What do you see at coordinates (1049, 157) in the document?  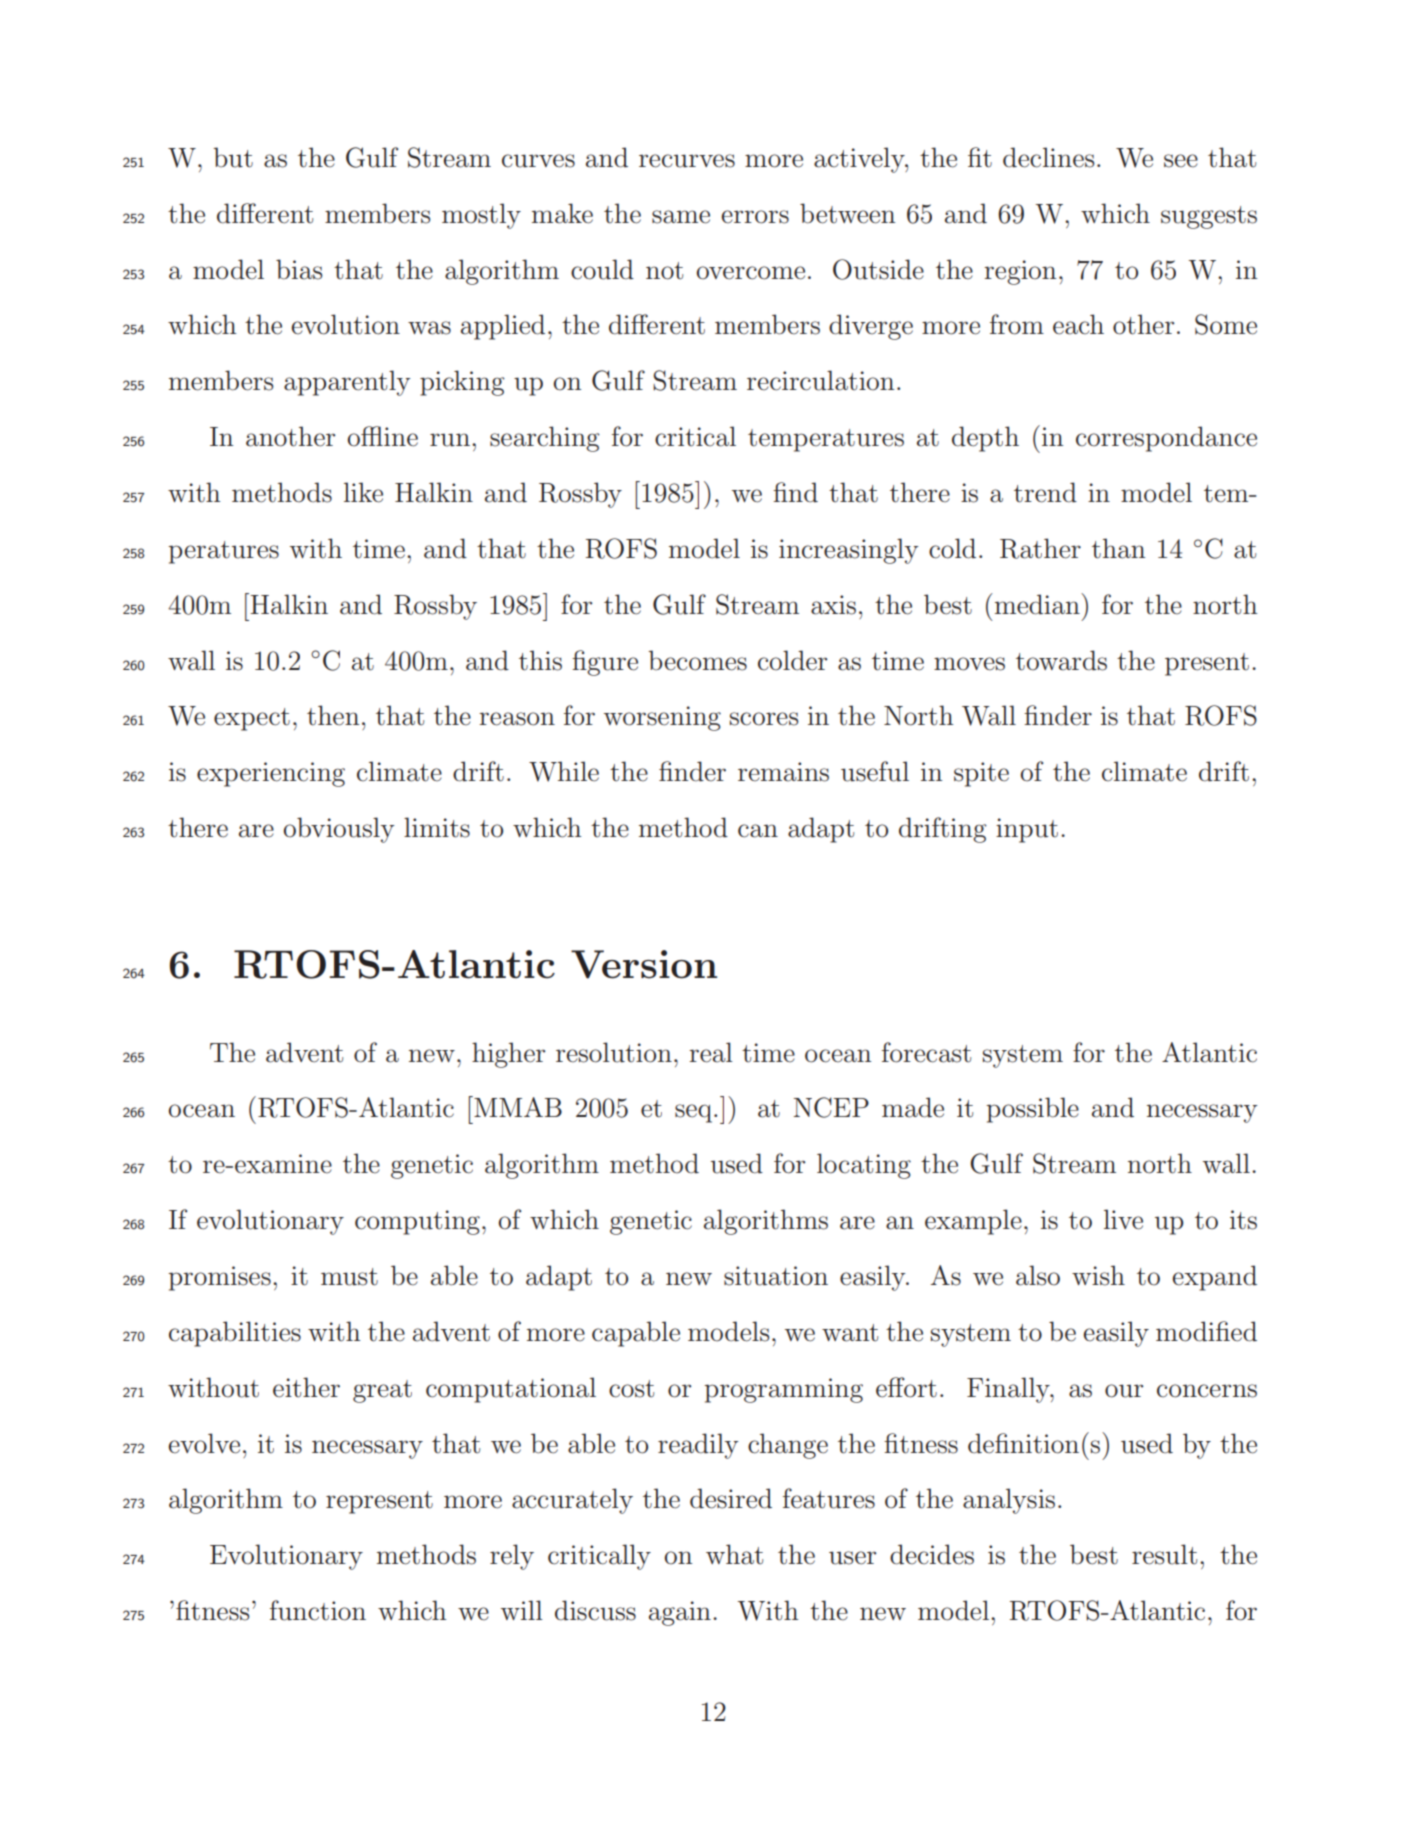 I see `declines` at bounding box center [1049, 157].
